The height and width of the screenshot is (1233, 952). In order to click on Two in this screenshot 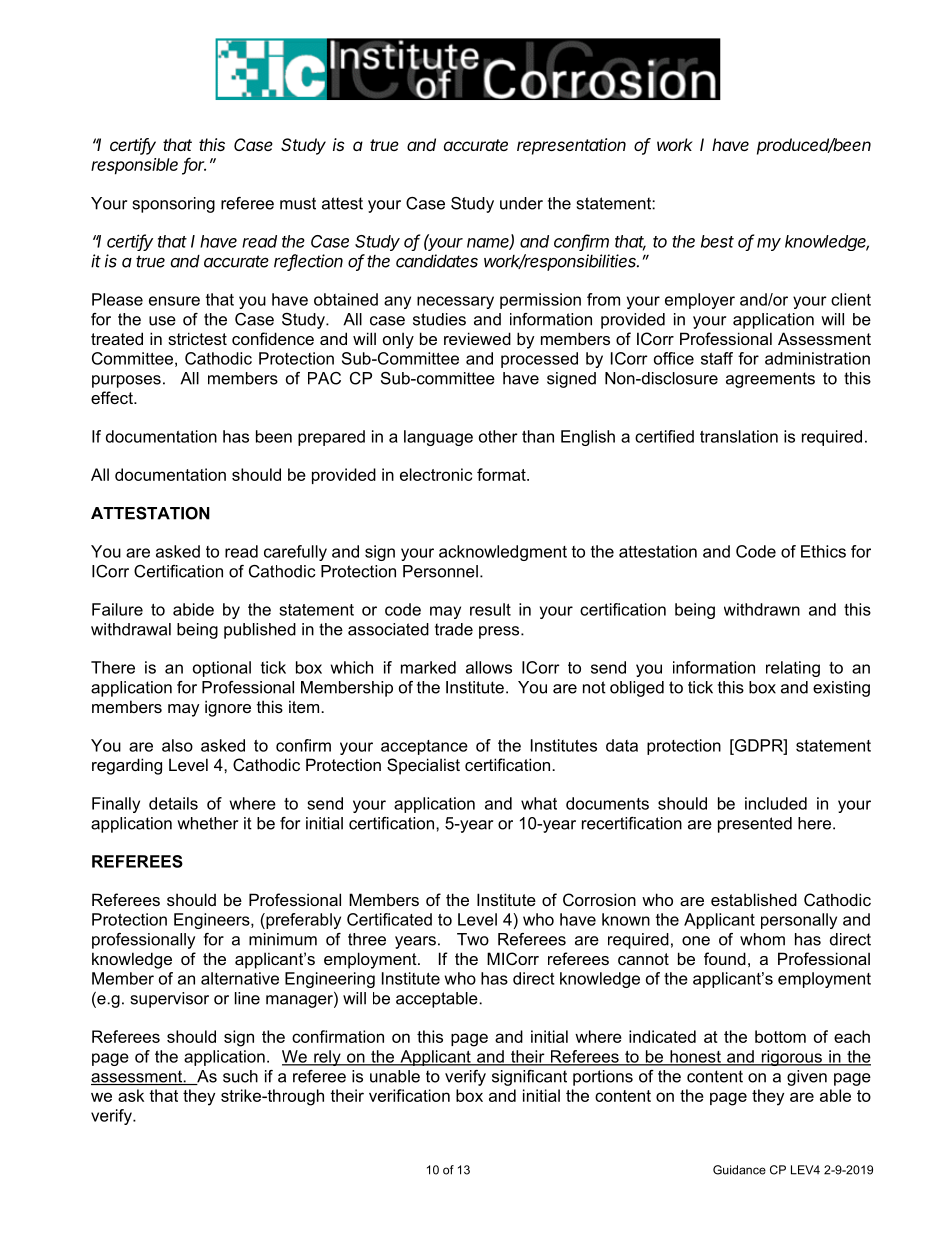, I will do `click(473, 939)`.
